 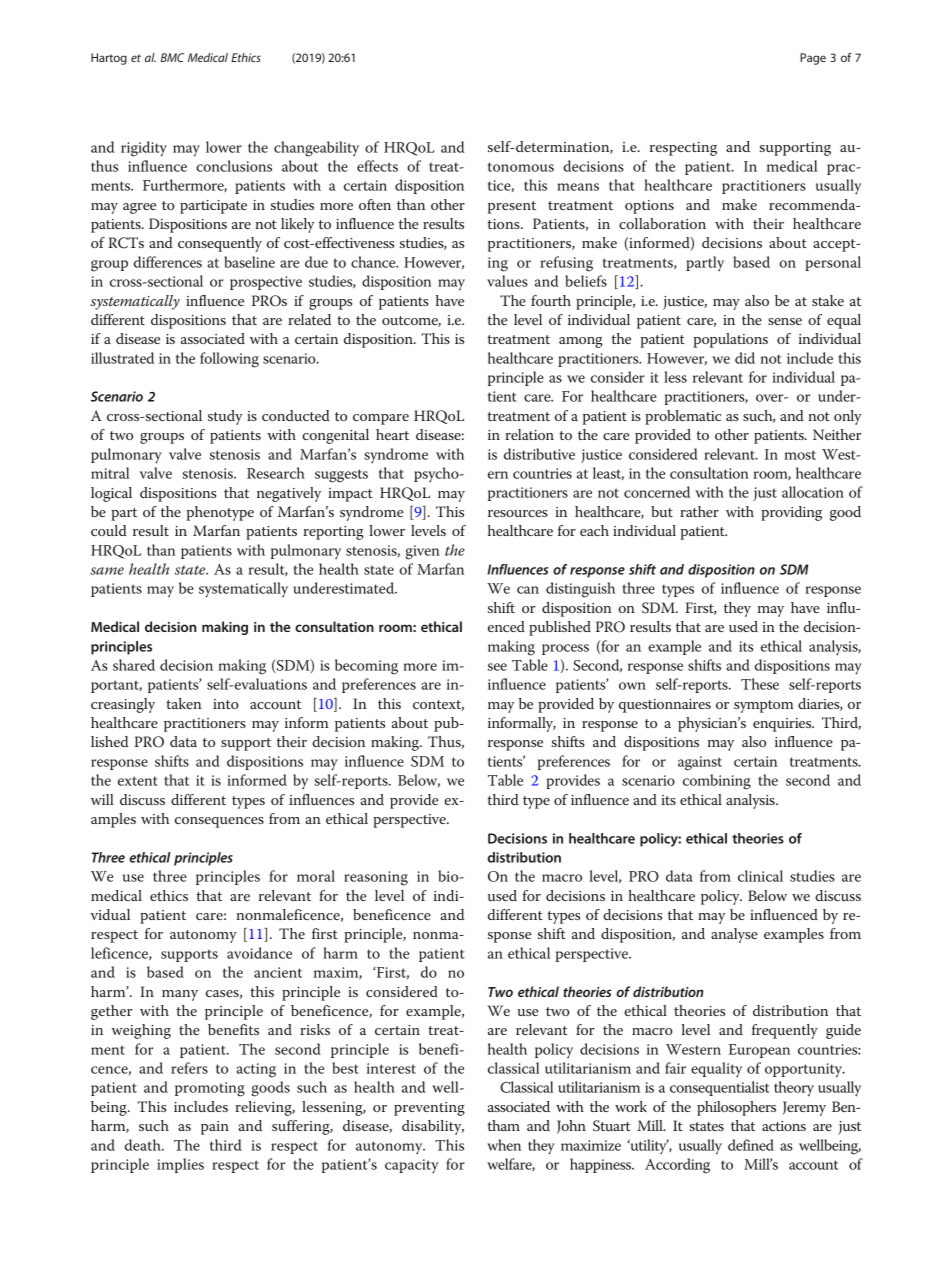 What do you see at coordinates (760, 684) in the document?
I see `These` at bounding box center [760, 684].
